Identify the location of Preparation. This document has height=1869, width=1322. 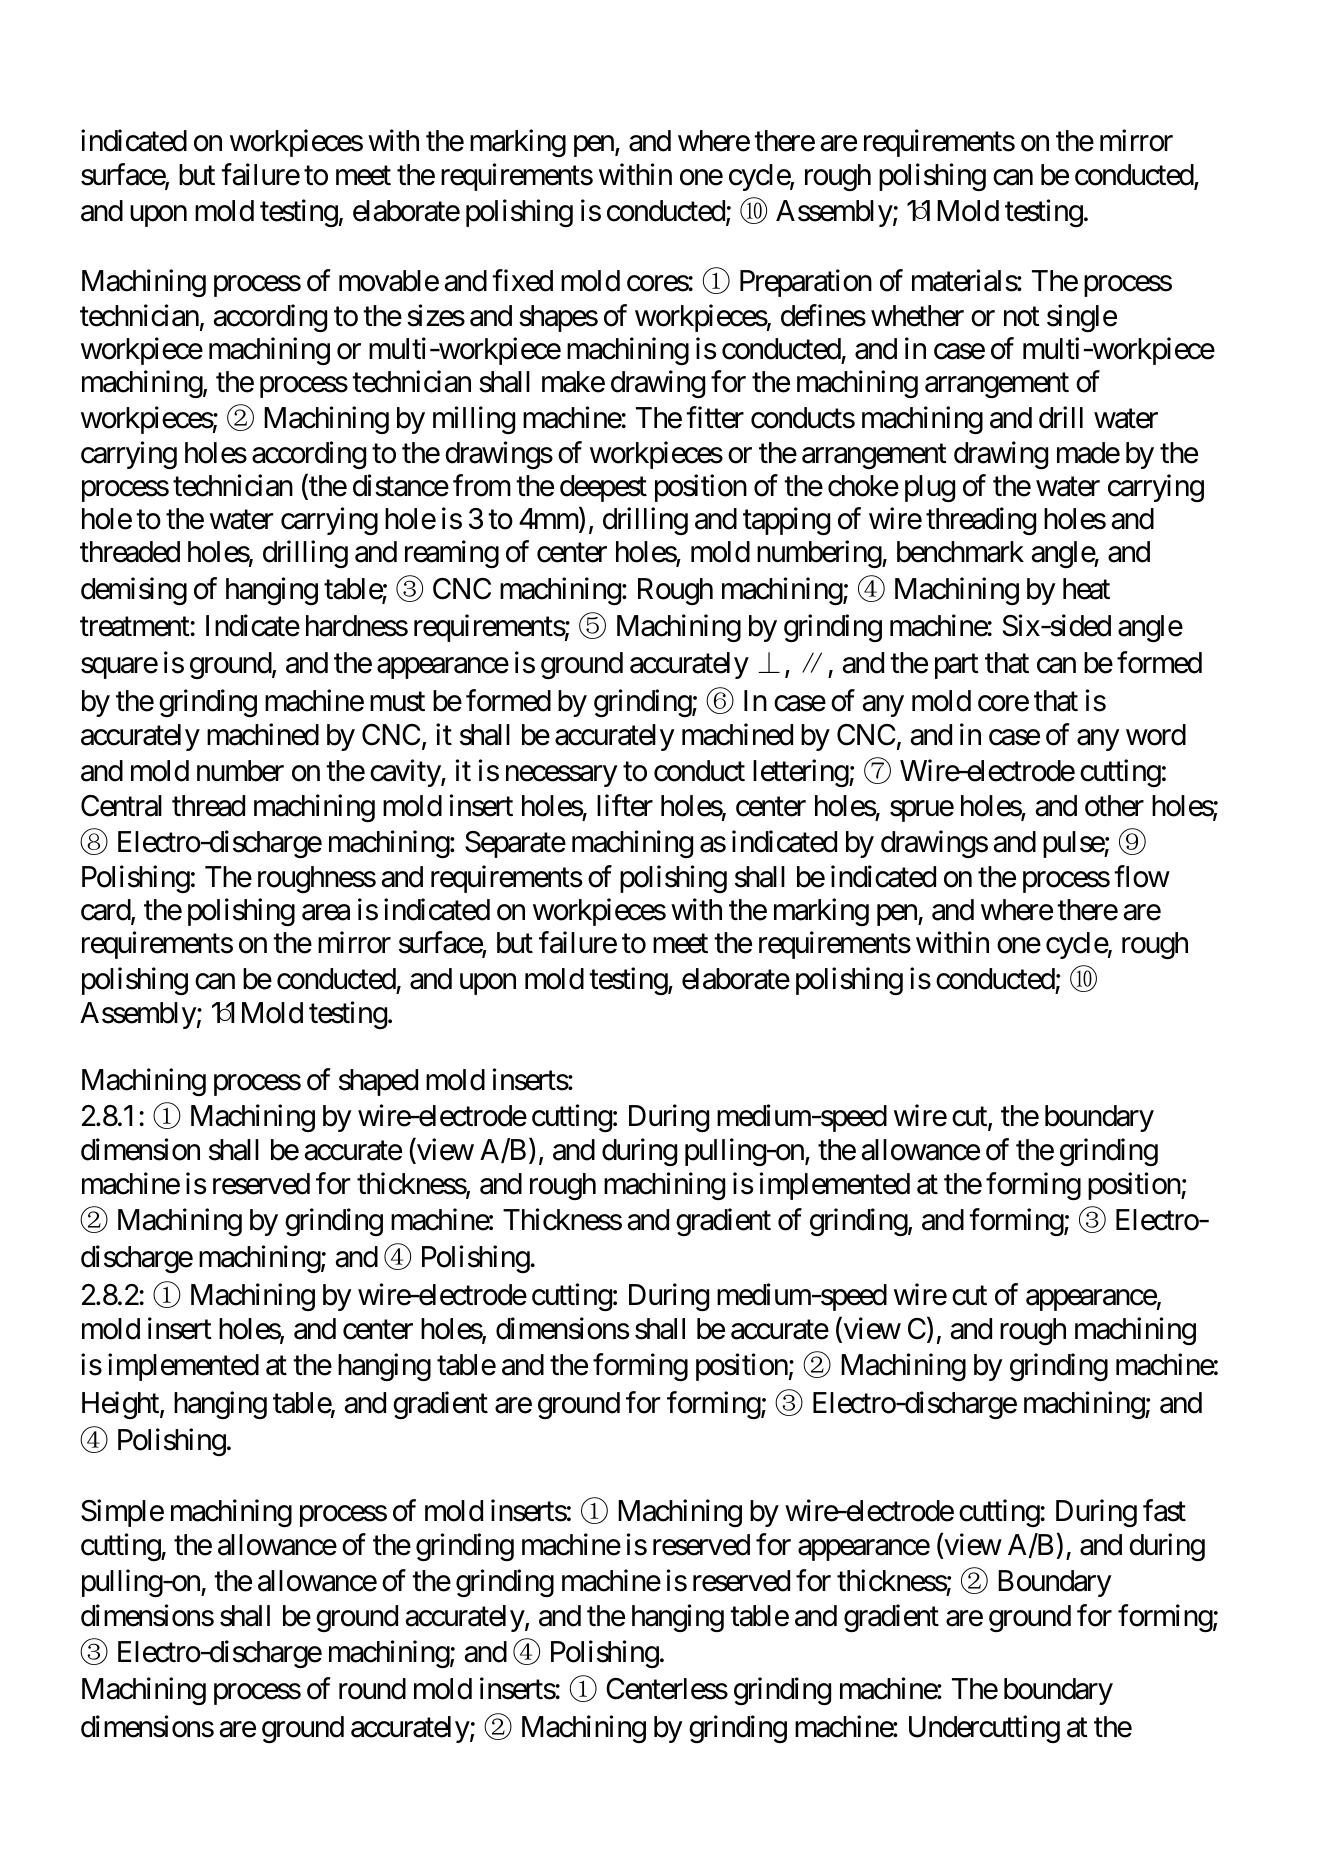
(806, 283).
